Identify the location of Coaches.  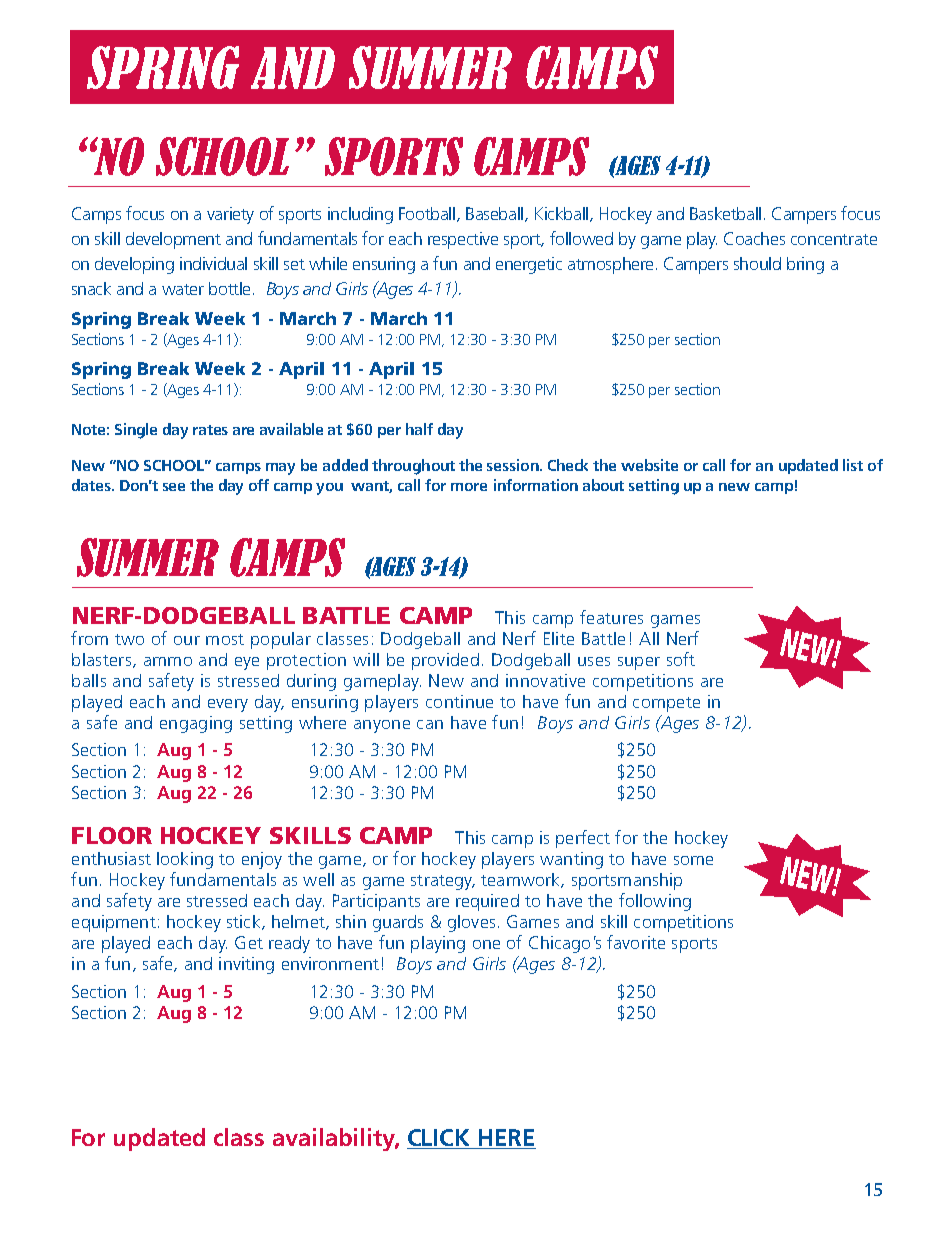
(754, 238).
